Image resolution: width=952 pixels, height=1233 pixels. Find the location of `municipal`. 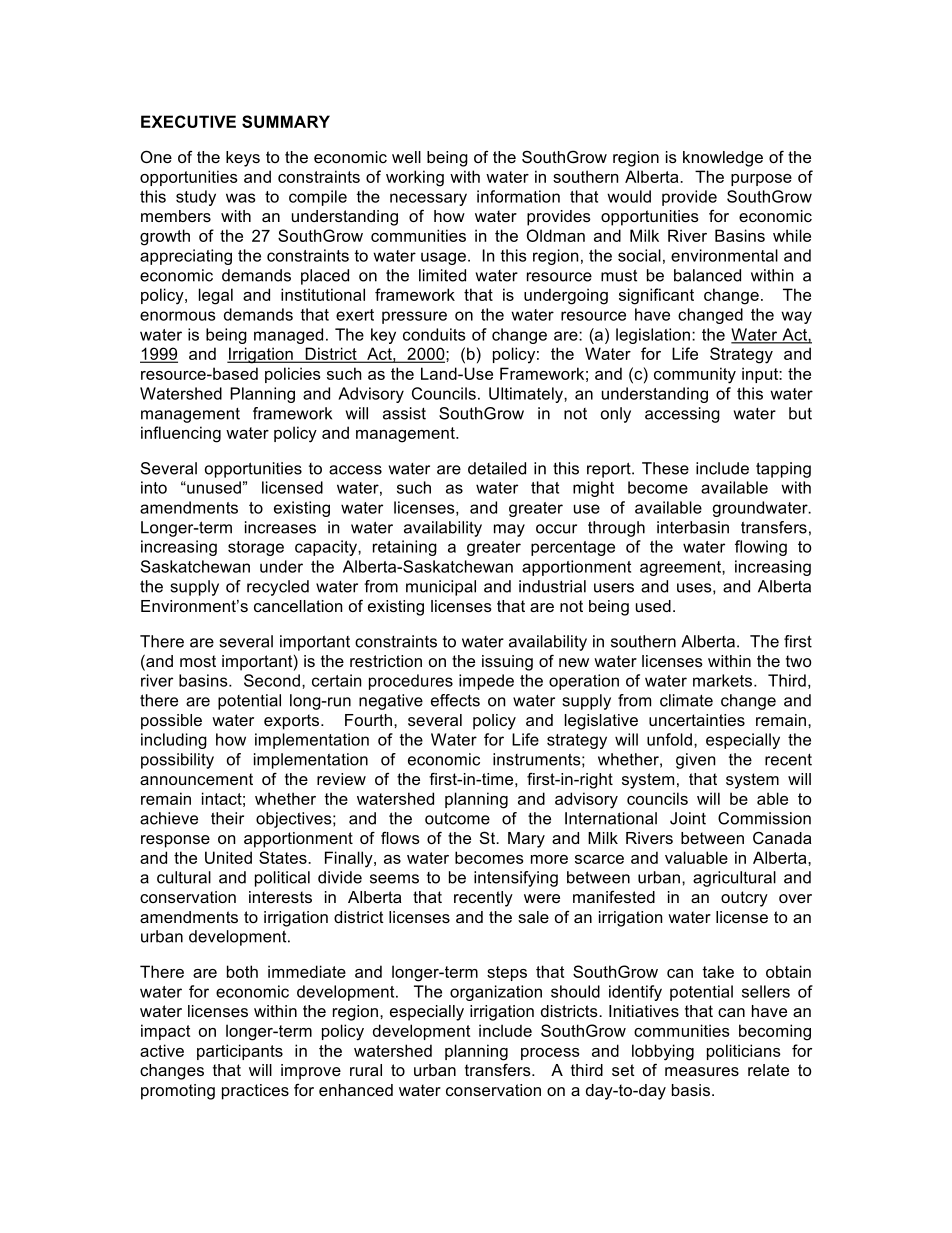

municipal is located at coordinates (441, 588).
